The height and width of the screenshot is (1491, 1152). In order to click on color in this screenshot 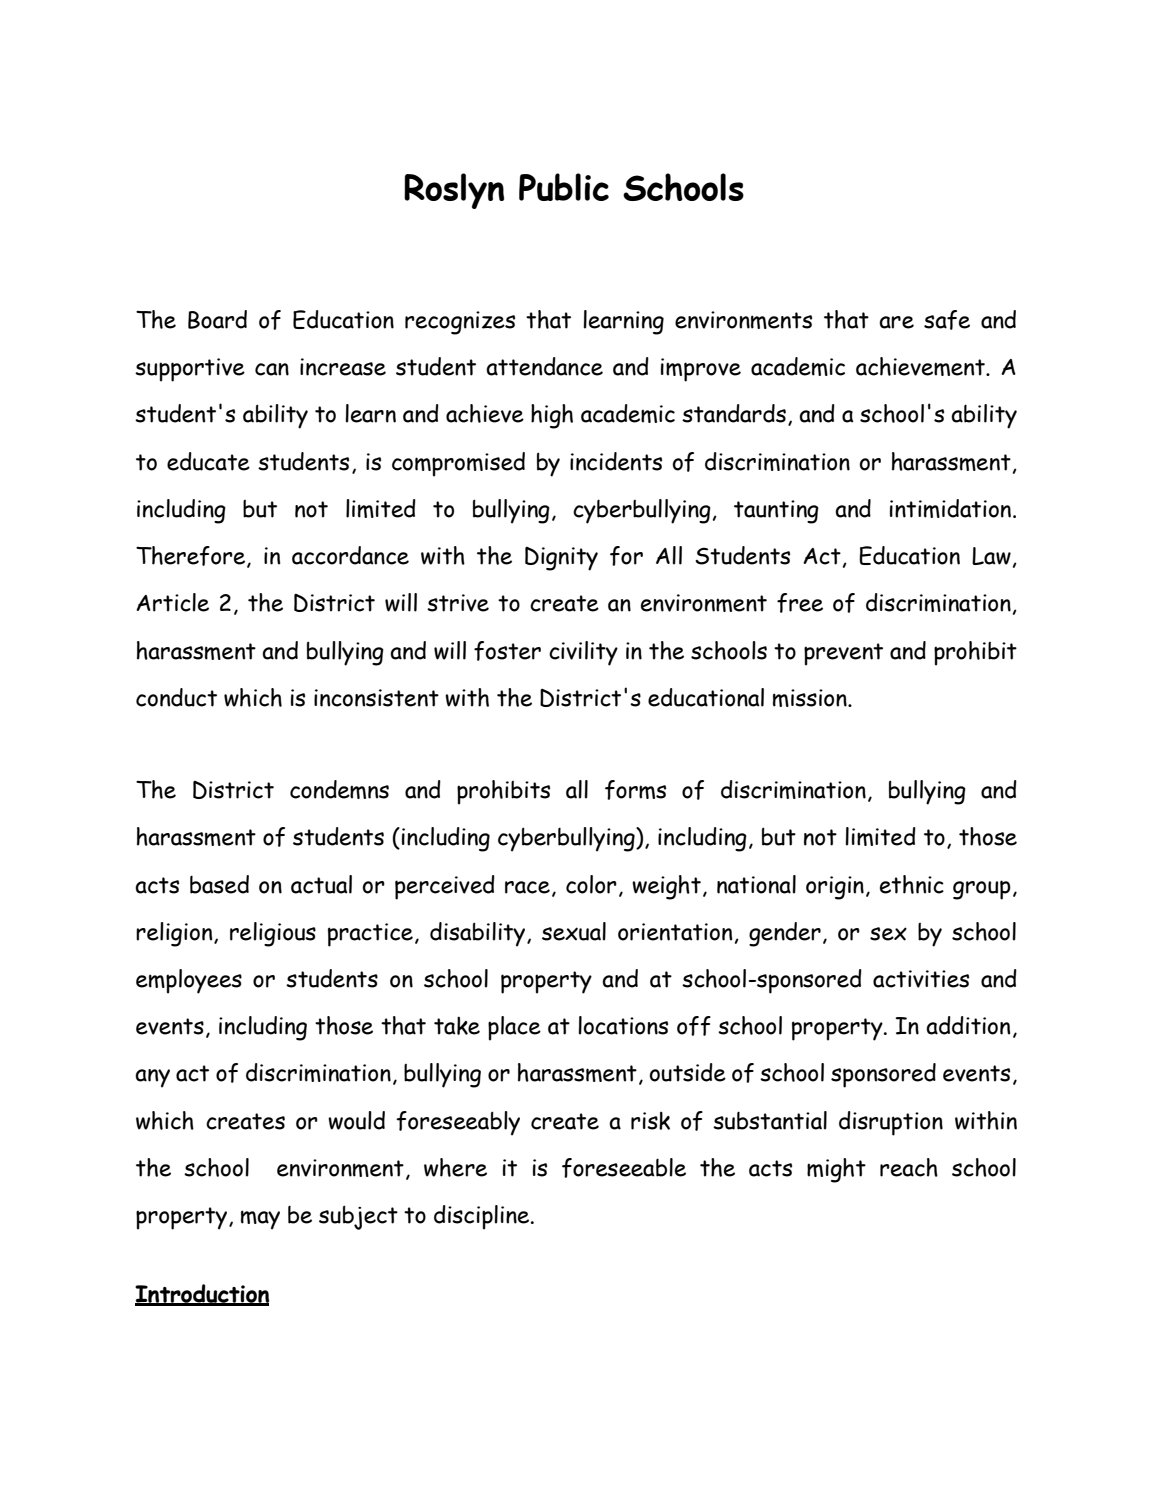, I will do `click(591, 884)`.
